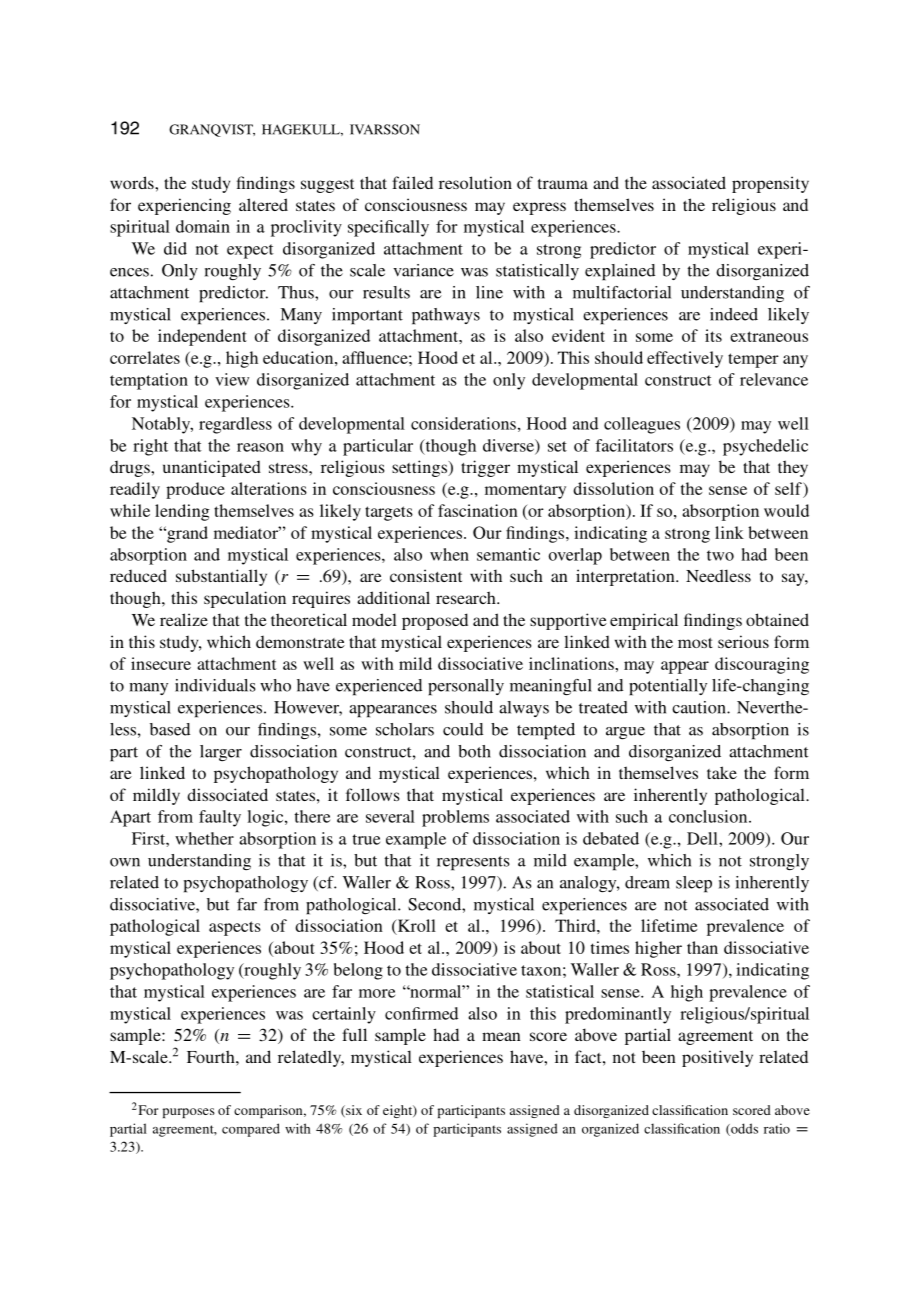  I want to click on domain, so click(203, 226).
